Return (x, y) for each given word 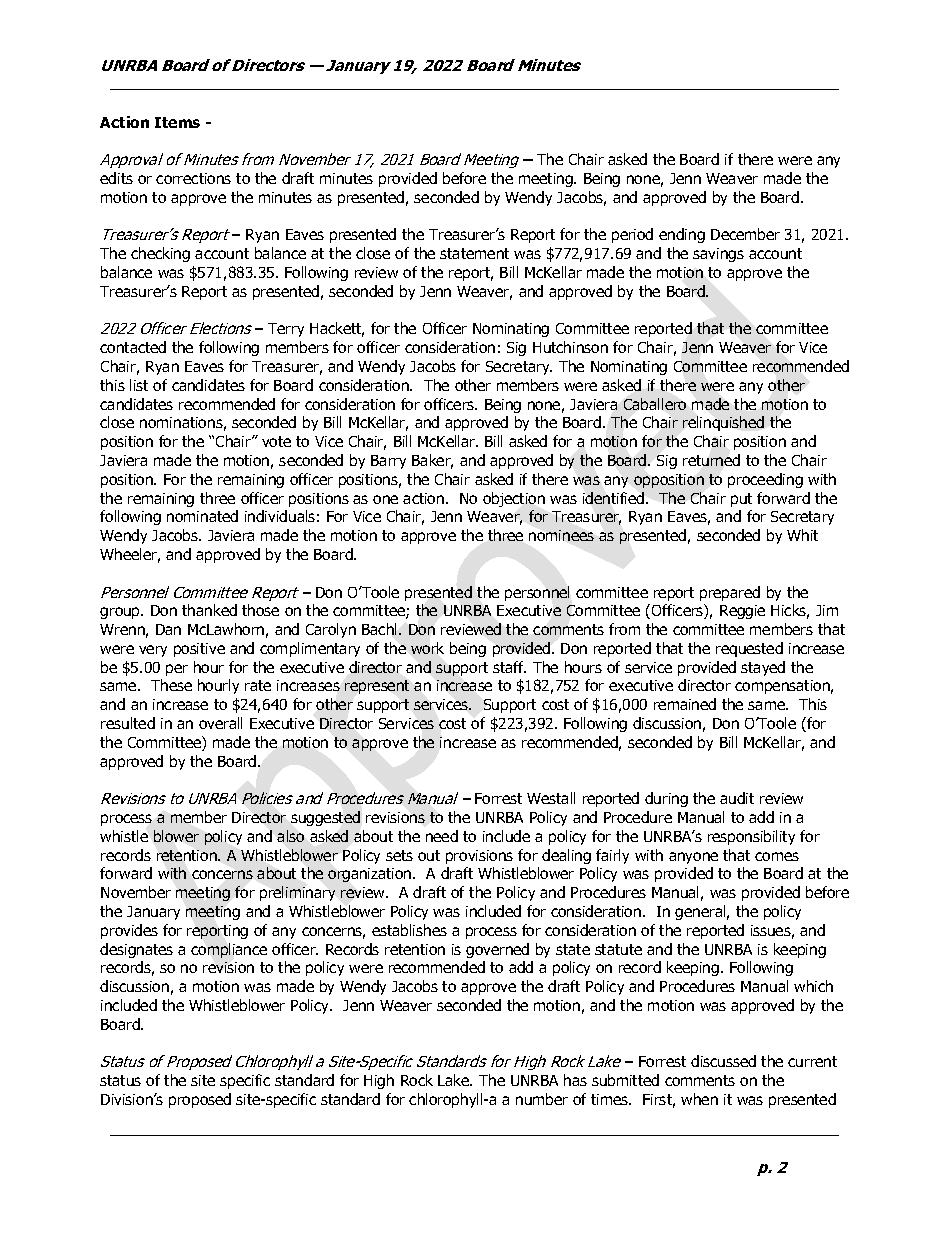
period (632, 235)
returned (711, 460)
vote (276, 441)
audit (737, 798)
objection (514, 499)
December (745, 234)
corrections (193, 178)
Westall (551, 798)
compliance (229, 950)
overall (220, 723)
